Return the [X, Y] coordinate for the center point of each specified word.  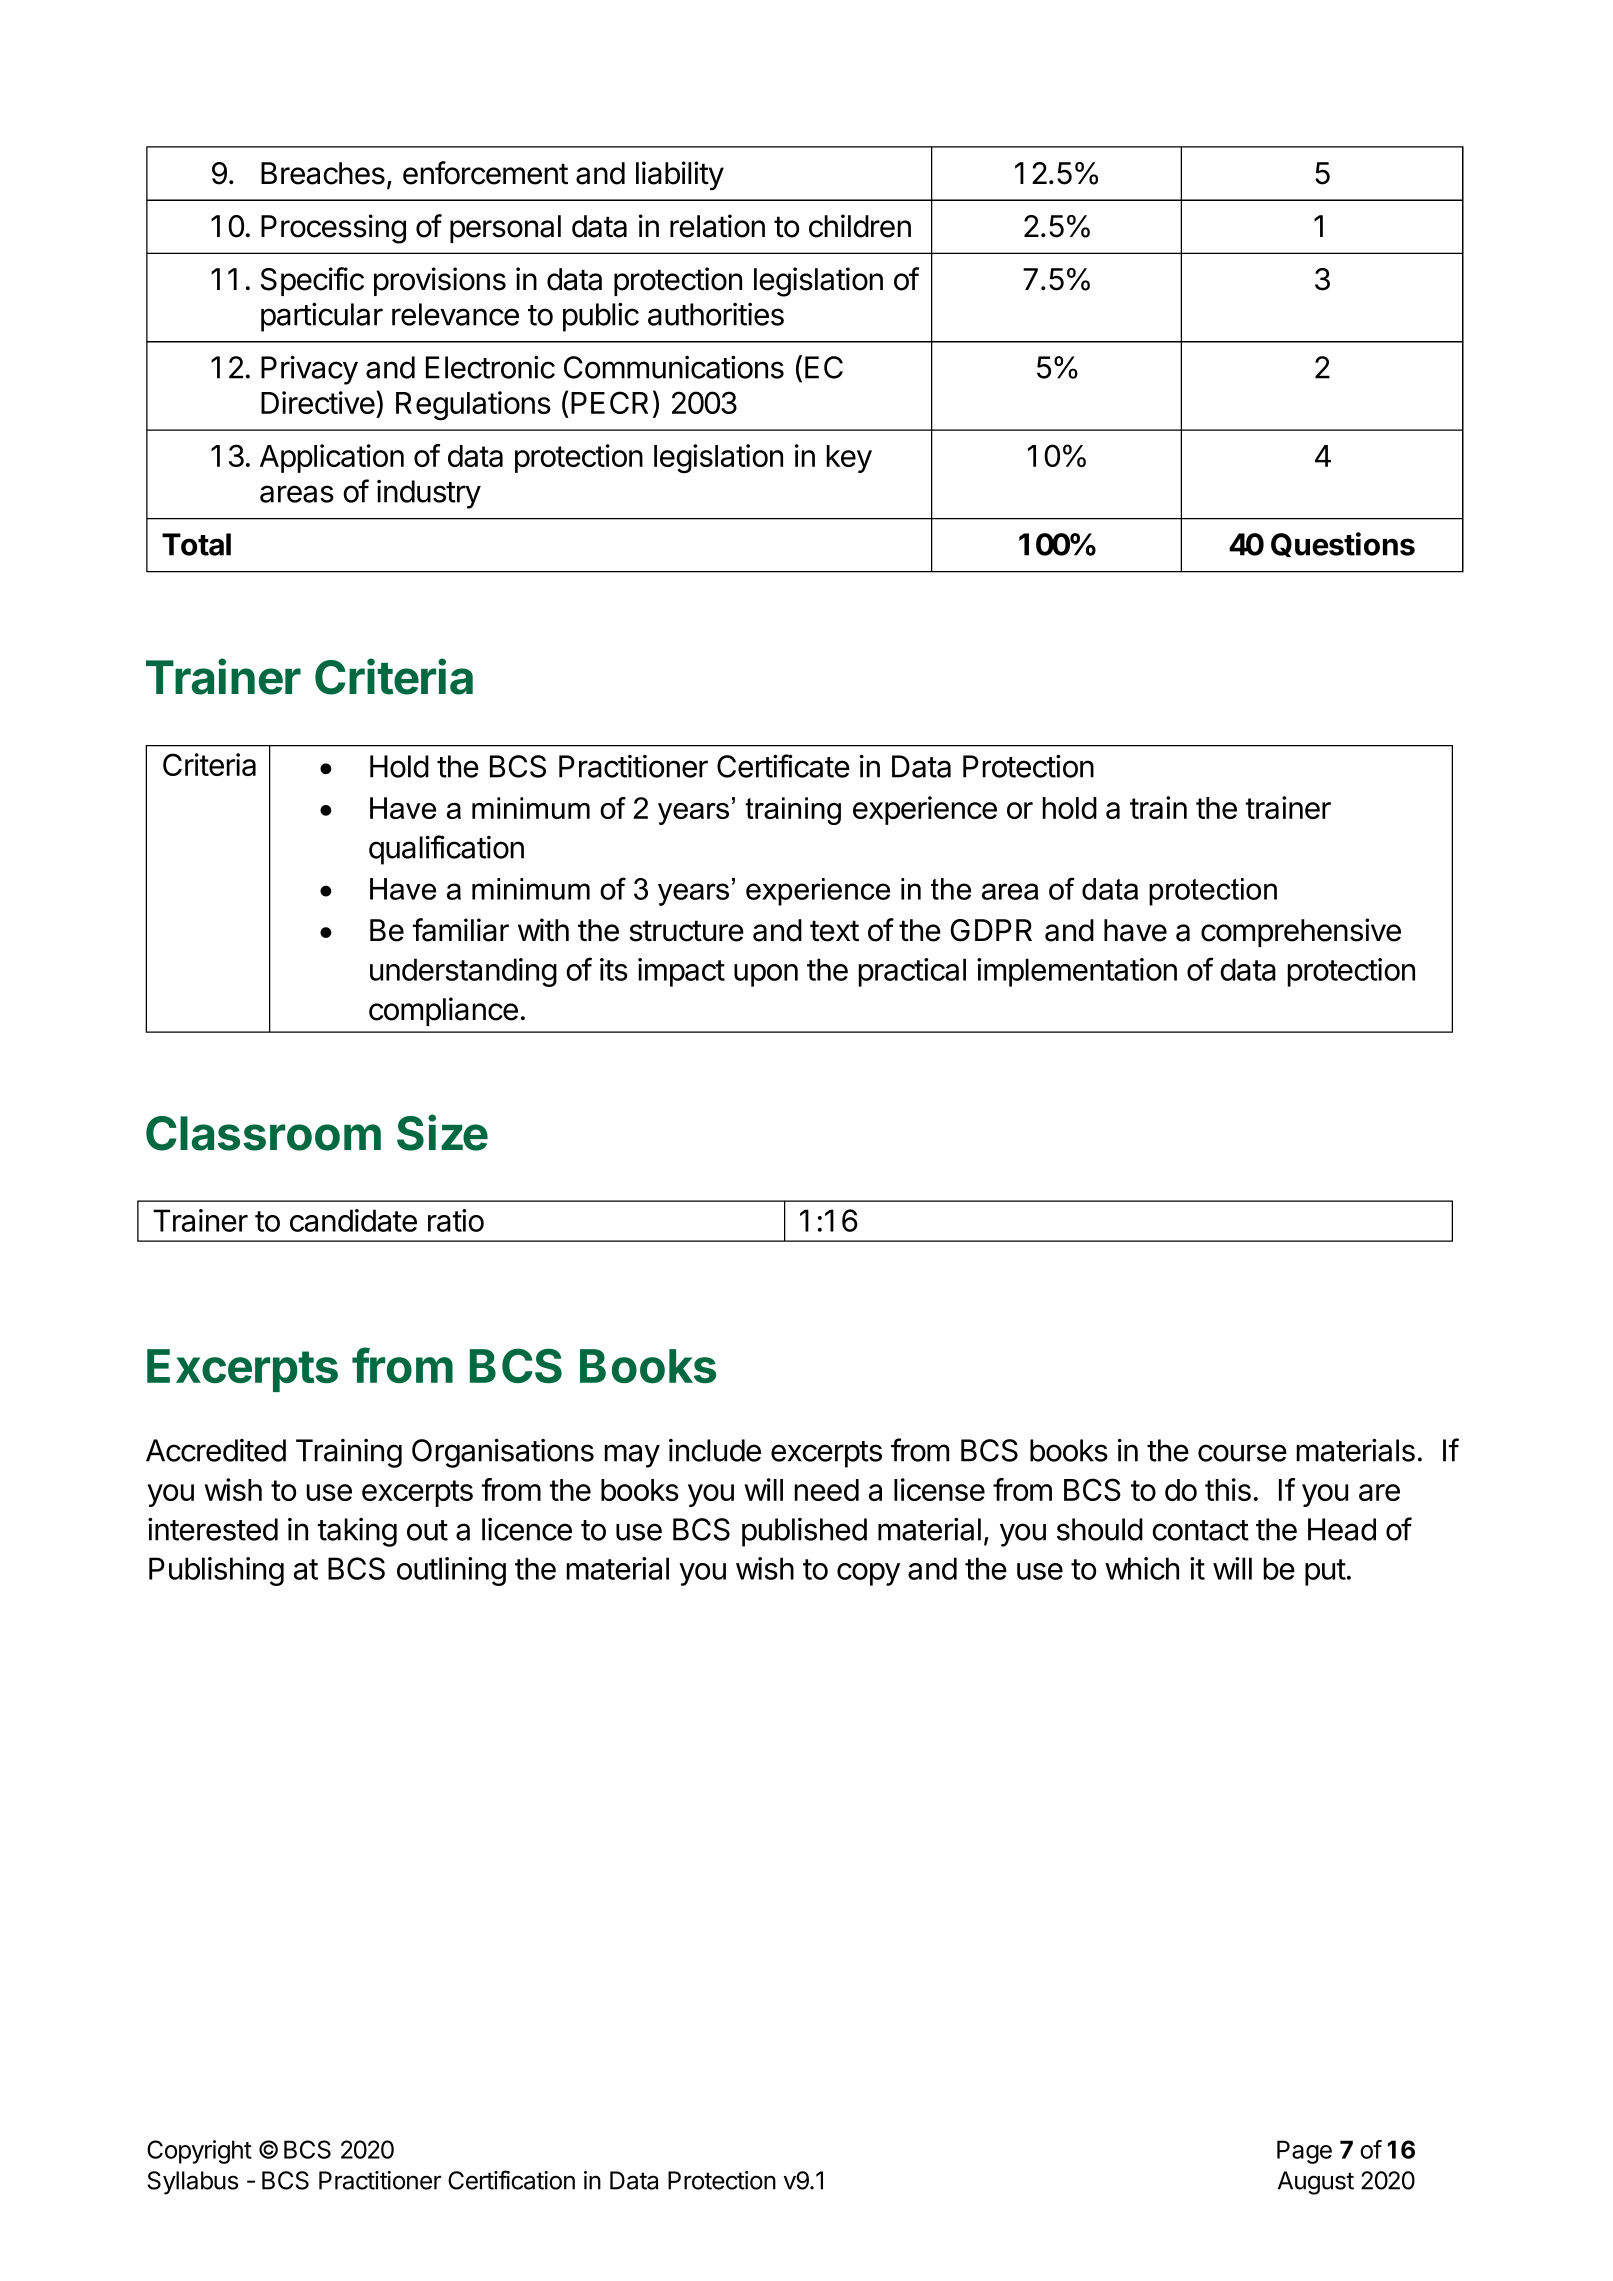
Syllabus [192, 2183]
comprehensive [1301, 932]
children [860, 226]
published [804, 1532]
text [834, 931]
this [1228, 1489]
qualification [446, 850]
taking [357, 1532]
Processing [333, 229]
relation [717, 226]
